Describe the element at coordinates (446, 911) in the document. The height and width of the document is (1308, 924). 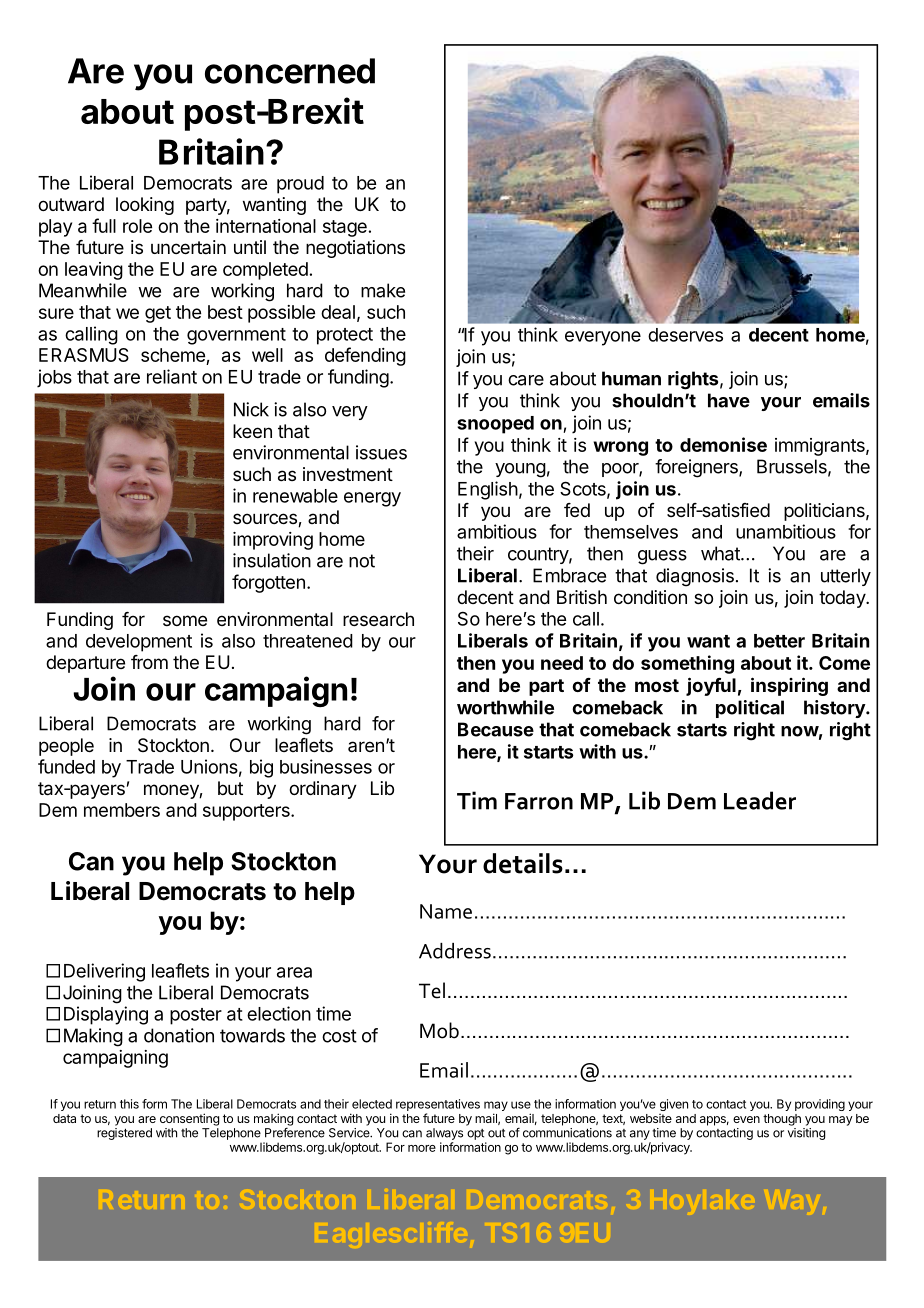
I see `Name` at that location.
